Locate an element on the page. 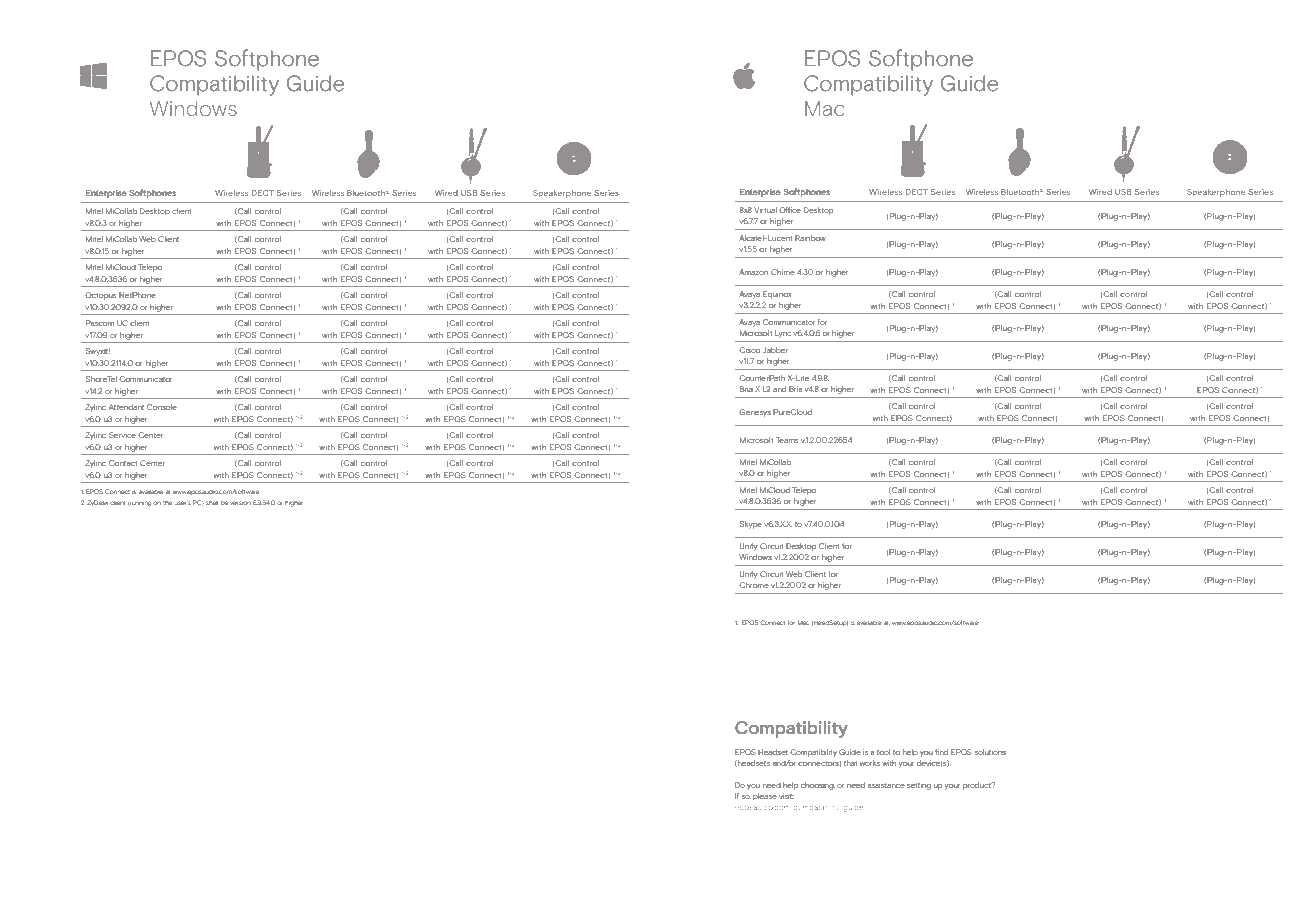 The image size is (1308, 924). Skype is located at coordinates (751, 525).
